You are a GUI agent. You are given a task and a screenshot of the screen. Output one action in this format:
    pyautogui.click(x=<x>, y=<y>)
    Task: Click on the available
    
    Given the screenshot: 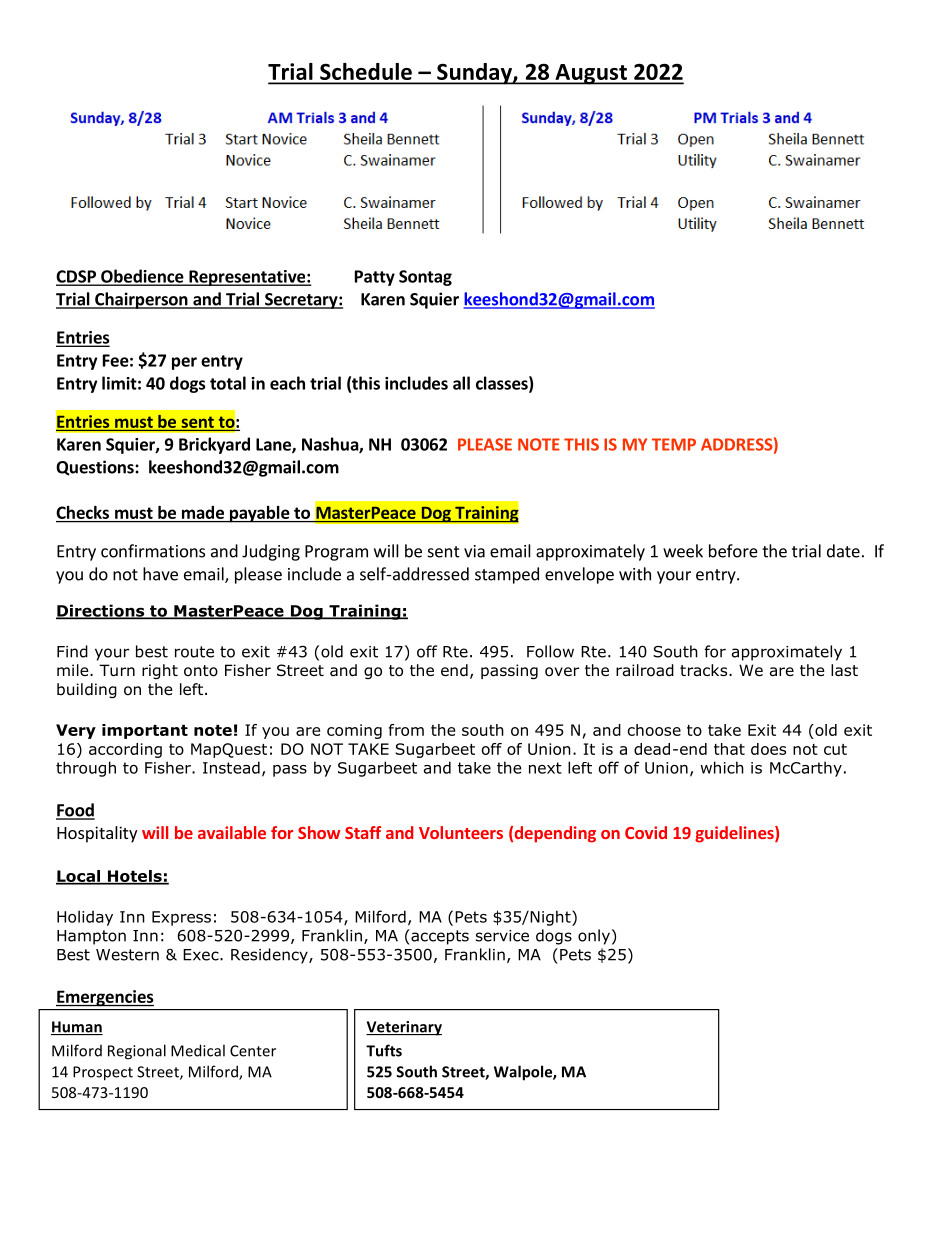 What is the action you would take?
    pyautogui.click(x=232, y=832)
